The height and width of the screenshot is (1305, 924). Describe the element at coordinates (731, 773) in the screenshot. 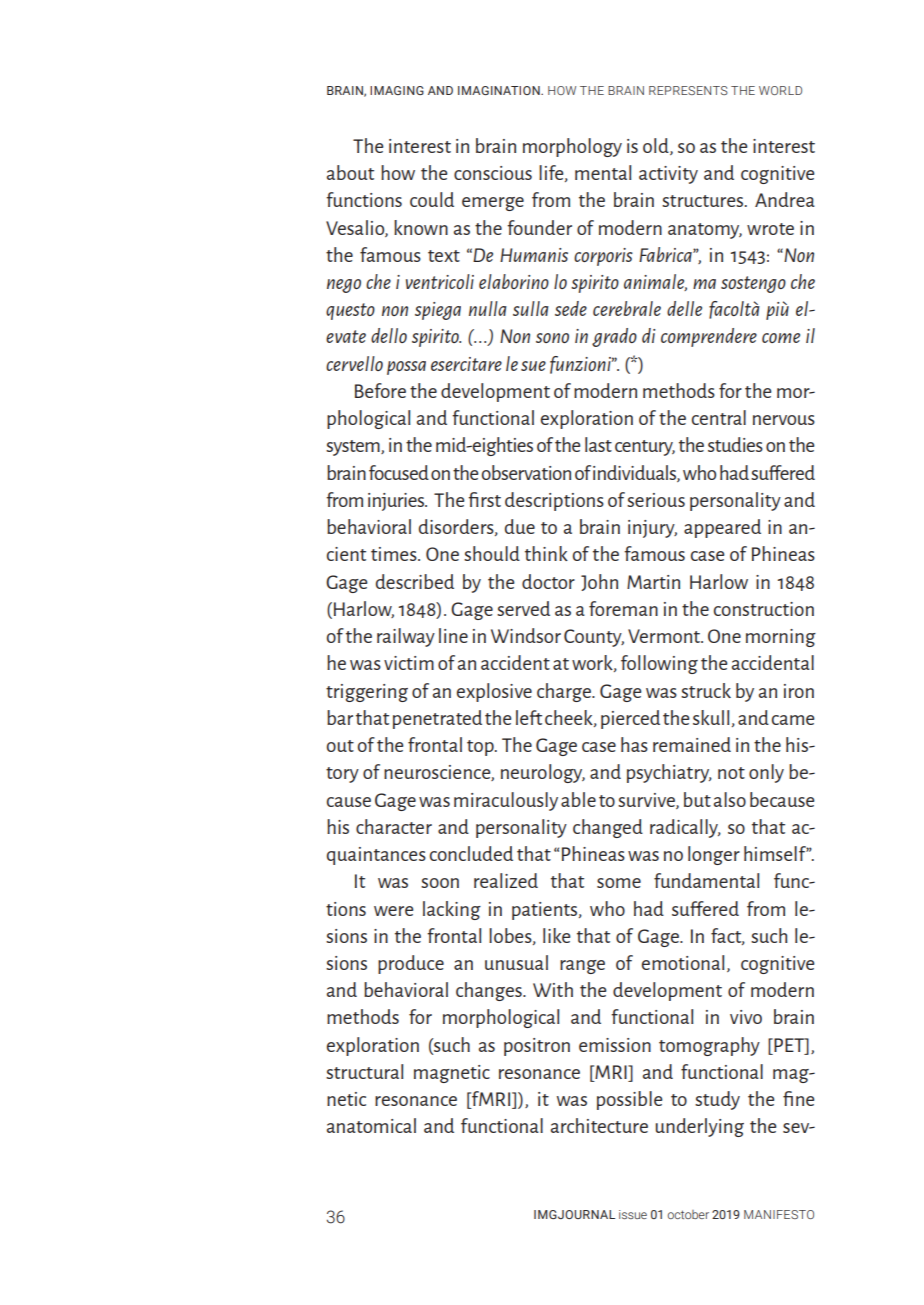

I see `not` at that location.
